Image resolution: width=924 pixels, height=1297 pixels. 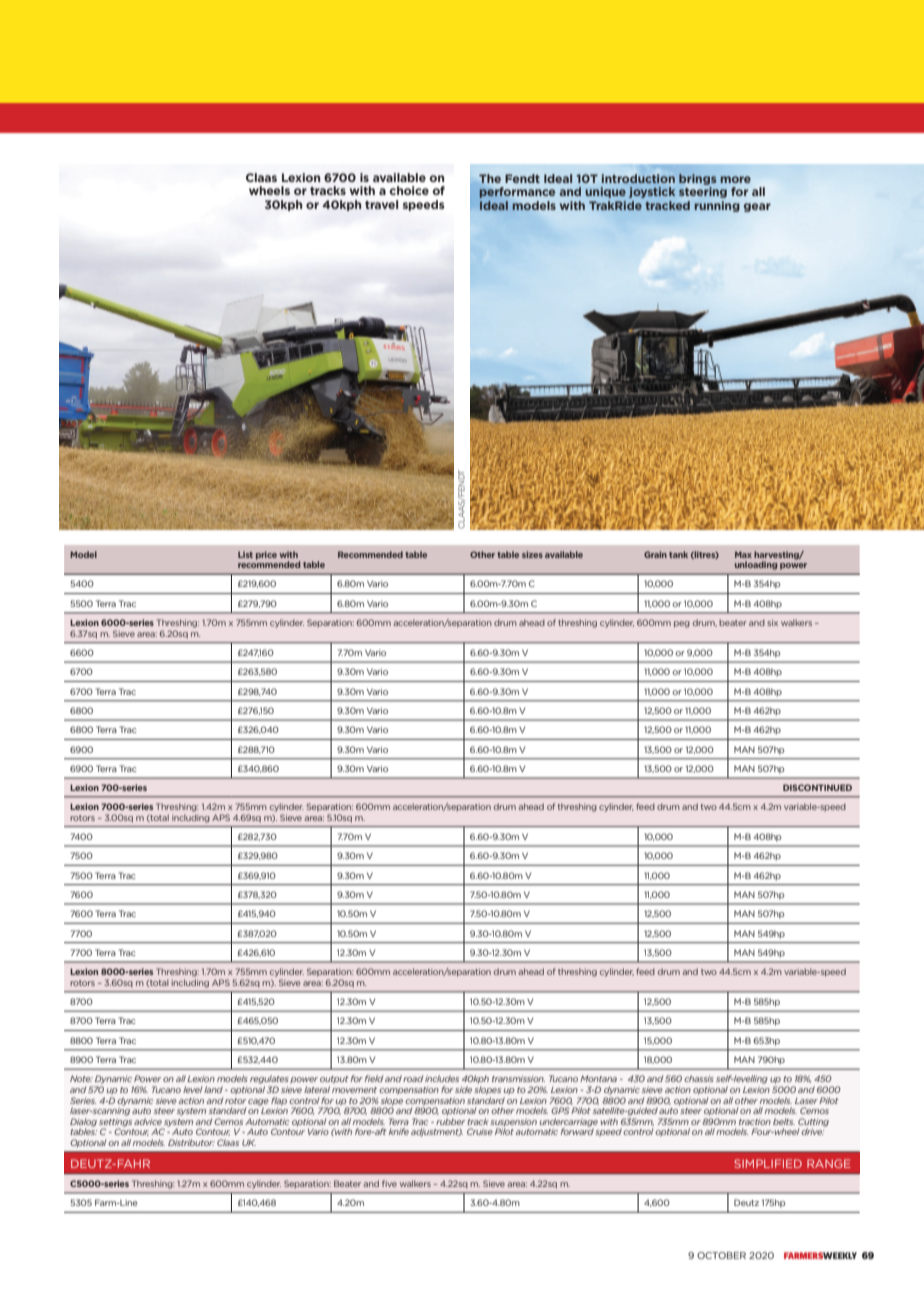 I want to click on sizes, so click(x=532, y=554).
